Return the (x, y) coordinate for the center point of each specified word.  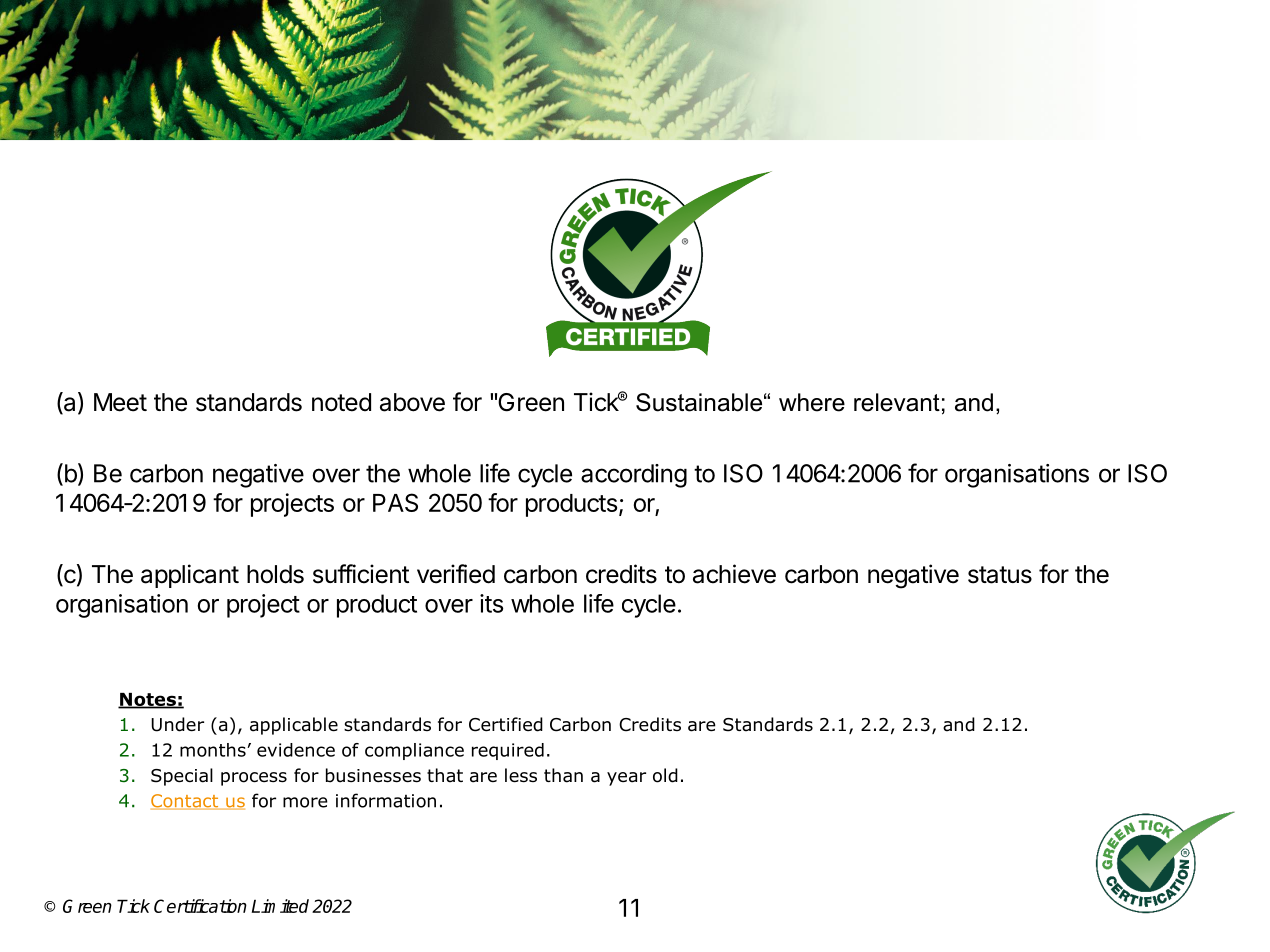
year (626, 779)
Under (177, 724)
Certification (200, 906)
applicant (190, 576)
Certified (506, 724)
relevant (897, 402)
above (412, 402)
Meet (120, 402)
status (1000, 575)
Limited (280, 906)
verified (456, 574)
